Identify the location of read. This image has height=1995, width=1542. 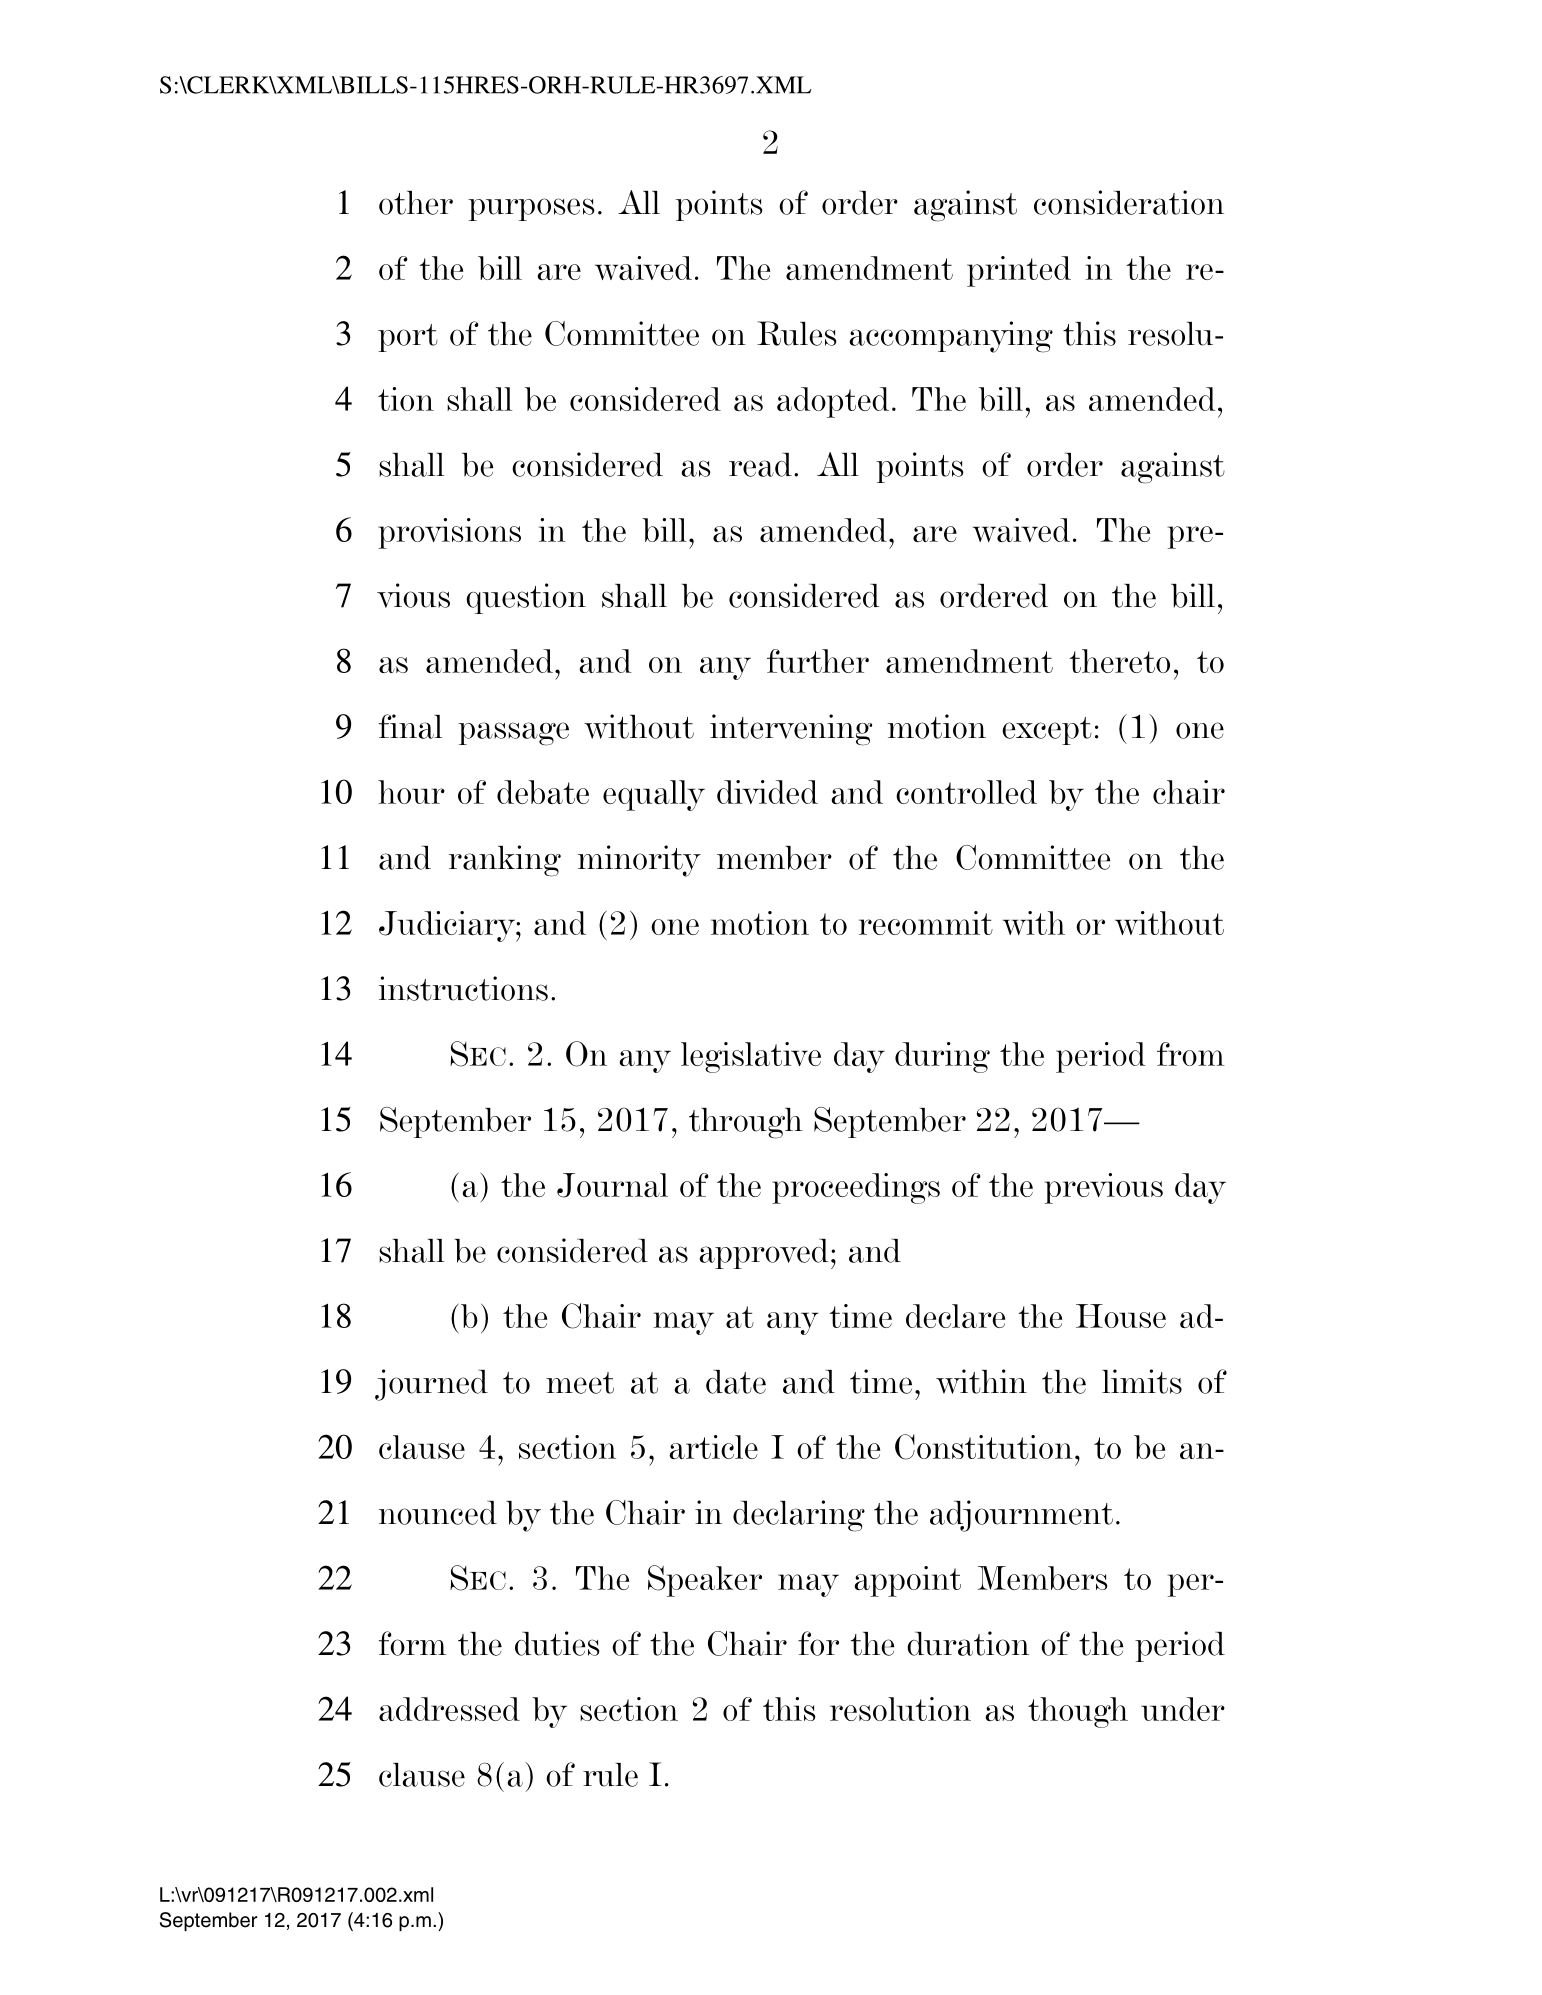
(760, 465).
